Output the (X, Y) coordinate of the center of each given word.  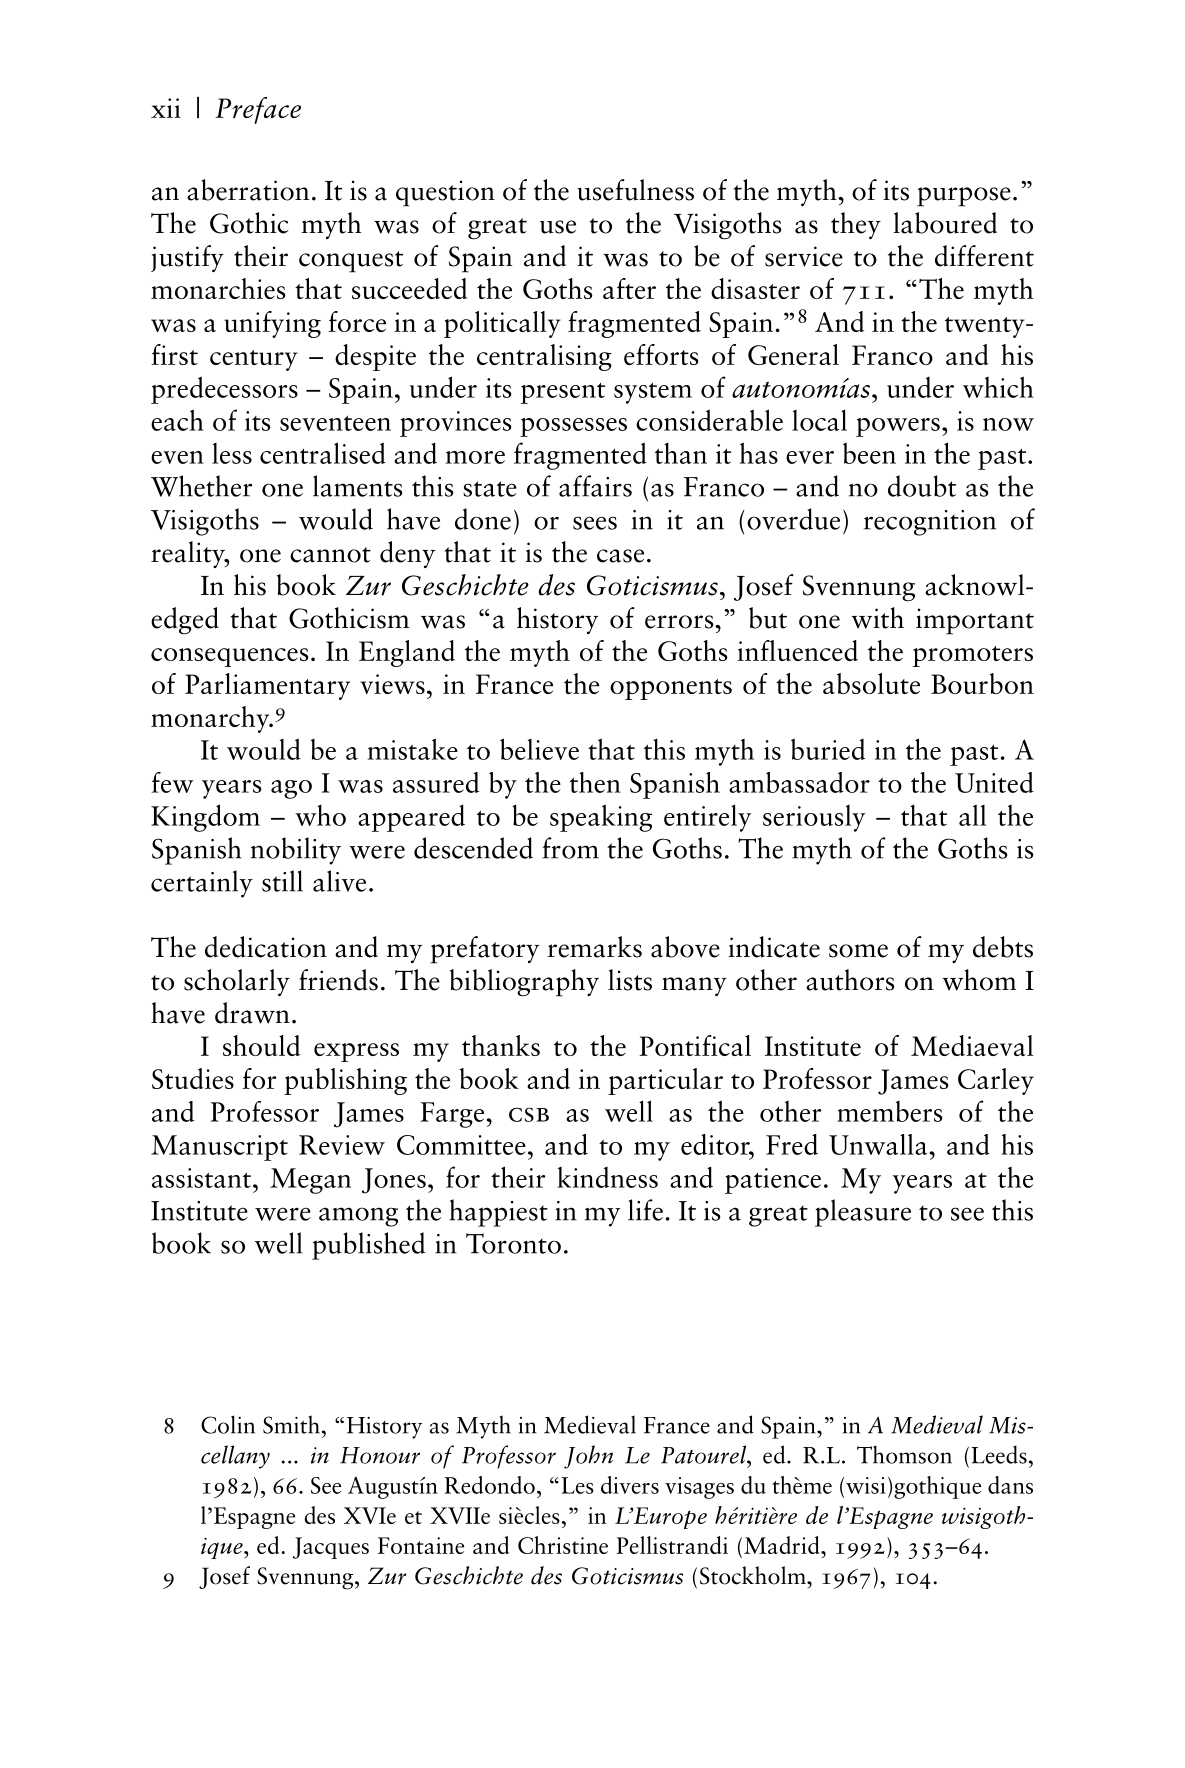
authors (850, 980)
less (232, 453)
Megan (310, 1181)
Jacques (331, 1548)
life (645, 1210)
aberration (248, 190)
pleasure (863, 1213)
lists (630, 980)
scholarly (237, 982)
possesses (573, 427)
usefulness (635, 190)
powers (898, 427)
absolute (871, 683)
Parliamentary (267, 686)
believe (539, 749)
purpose (964, 197)
